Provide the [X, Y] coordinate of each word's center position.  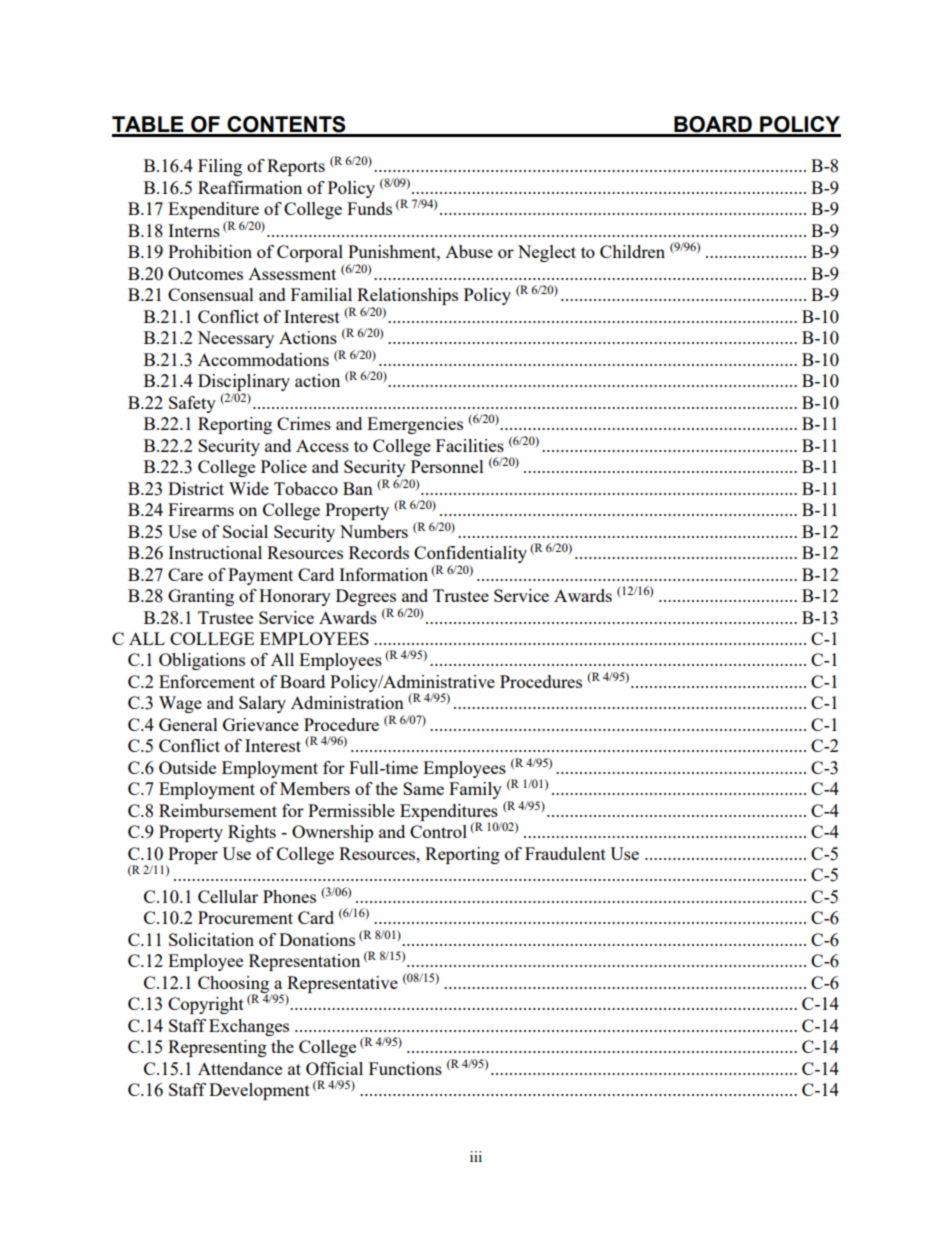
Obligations [202, 661]
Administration [347, 702]
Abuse [469, 251]
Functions [405, 1068]
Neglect [547, 253]
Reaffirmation [250, 187]
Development [259, 1091]
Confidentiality [470, 556]
